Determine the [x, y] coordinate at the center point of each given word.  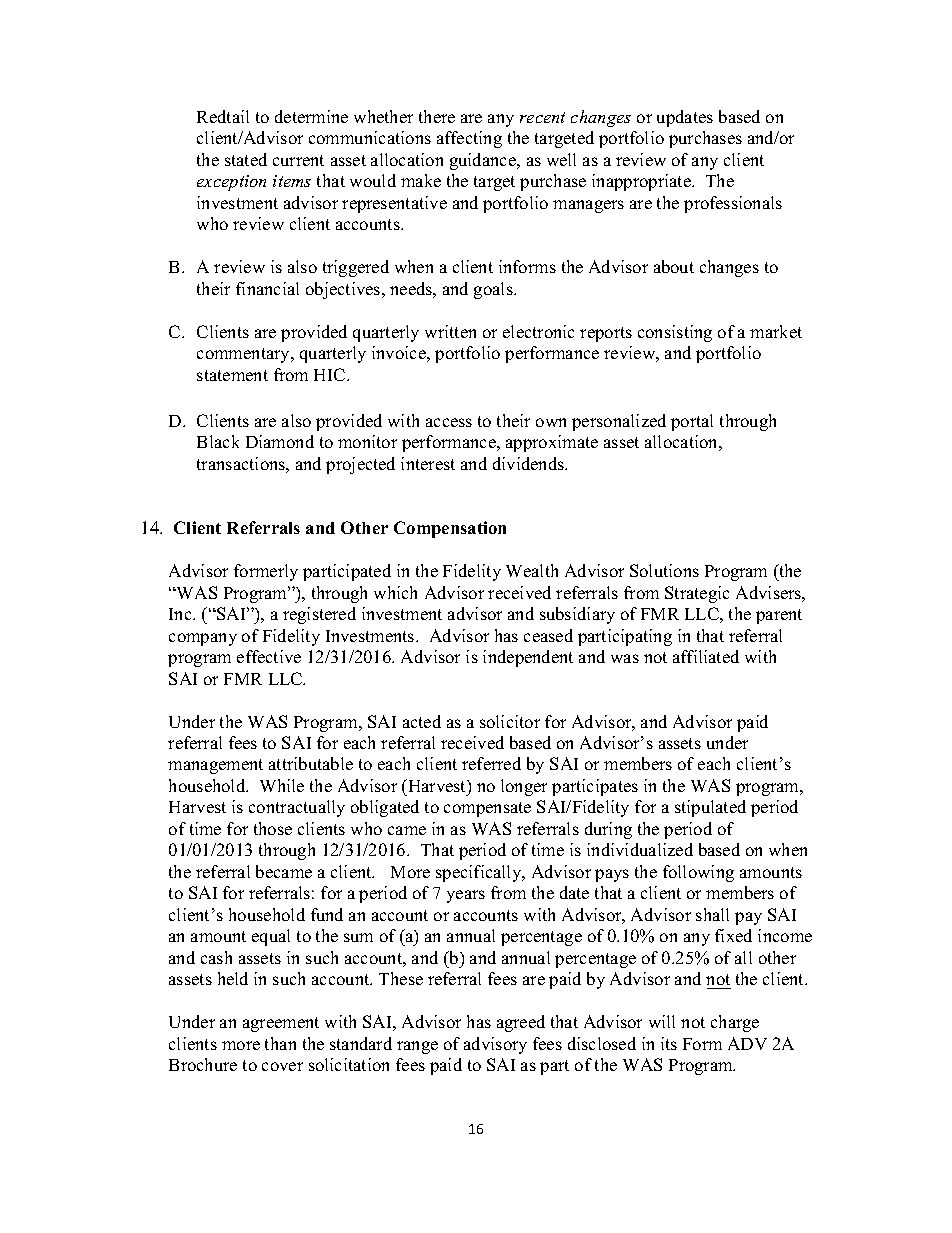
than [280, 1043]
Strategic [697, 594]
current [298, 160]
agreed [521, 1023]
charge [735, 1023]
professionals [733, 204]
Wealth [532, 570]
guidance [484, 161]
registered [319, 615]
